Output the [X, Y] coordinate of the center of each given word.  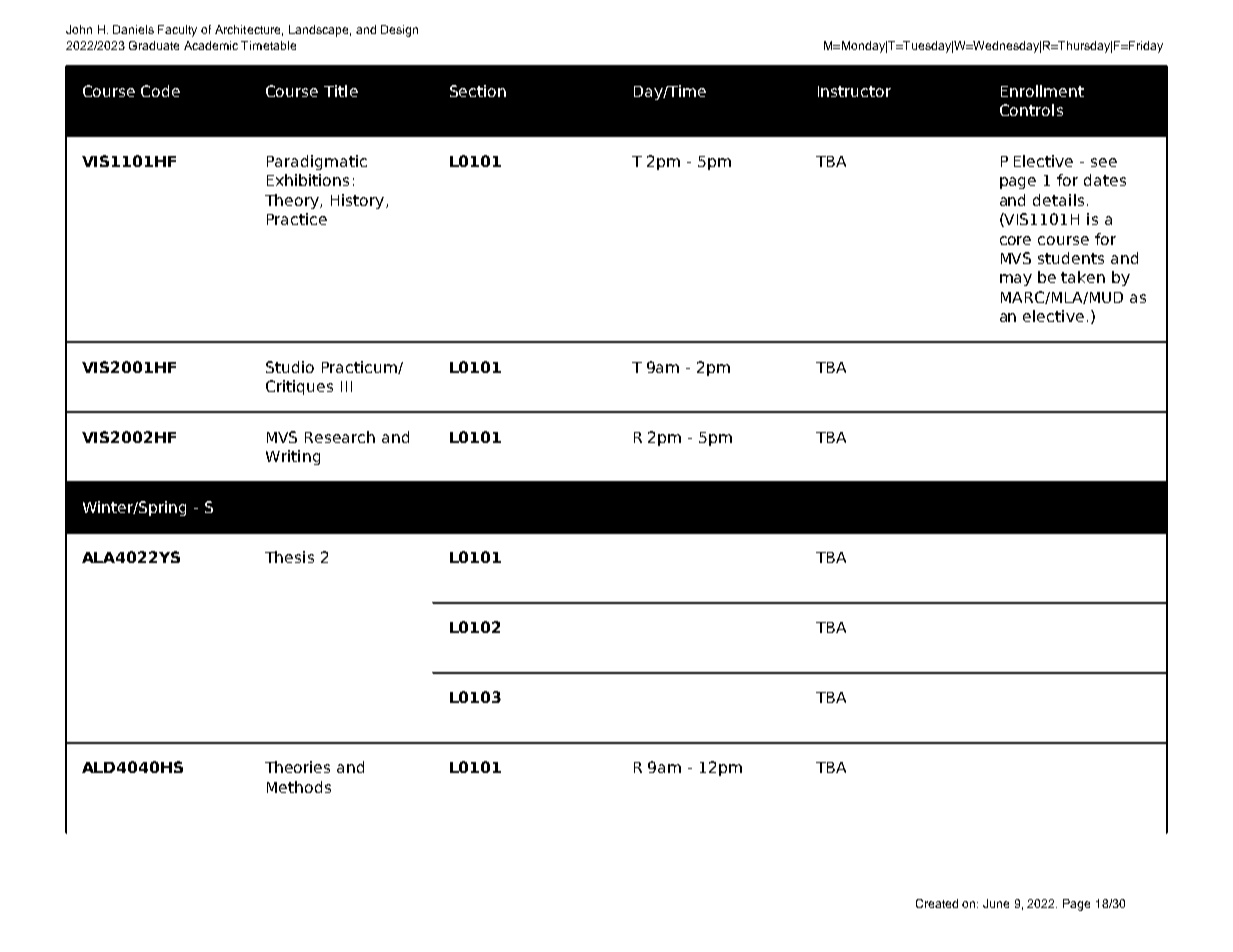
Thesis [289, 557]
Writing [293, 457]
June [996, 903]
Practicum [360, 367]
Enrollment [1042, 91]
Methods [299, 787]
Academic [211, 45]
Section [478, 91]
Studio [290, 367]
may [1016, 280]
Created [937, 903]
